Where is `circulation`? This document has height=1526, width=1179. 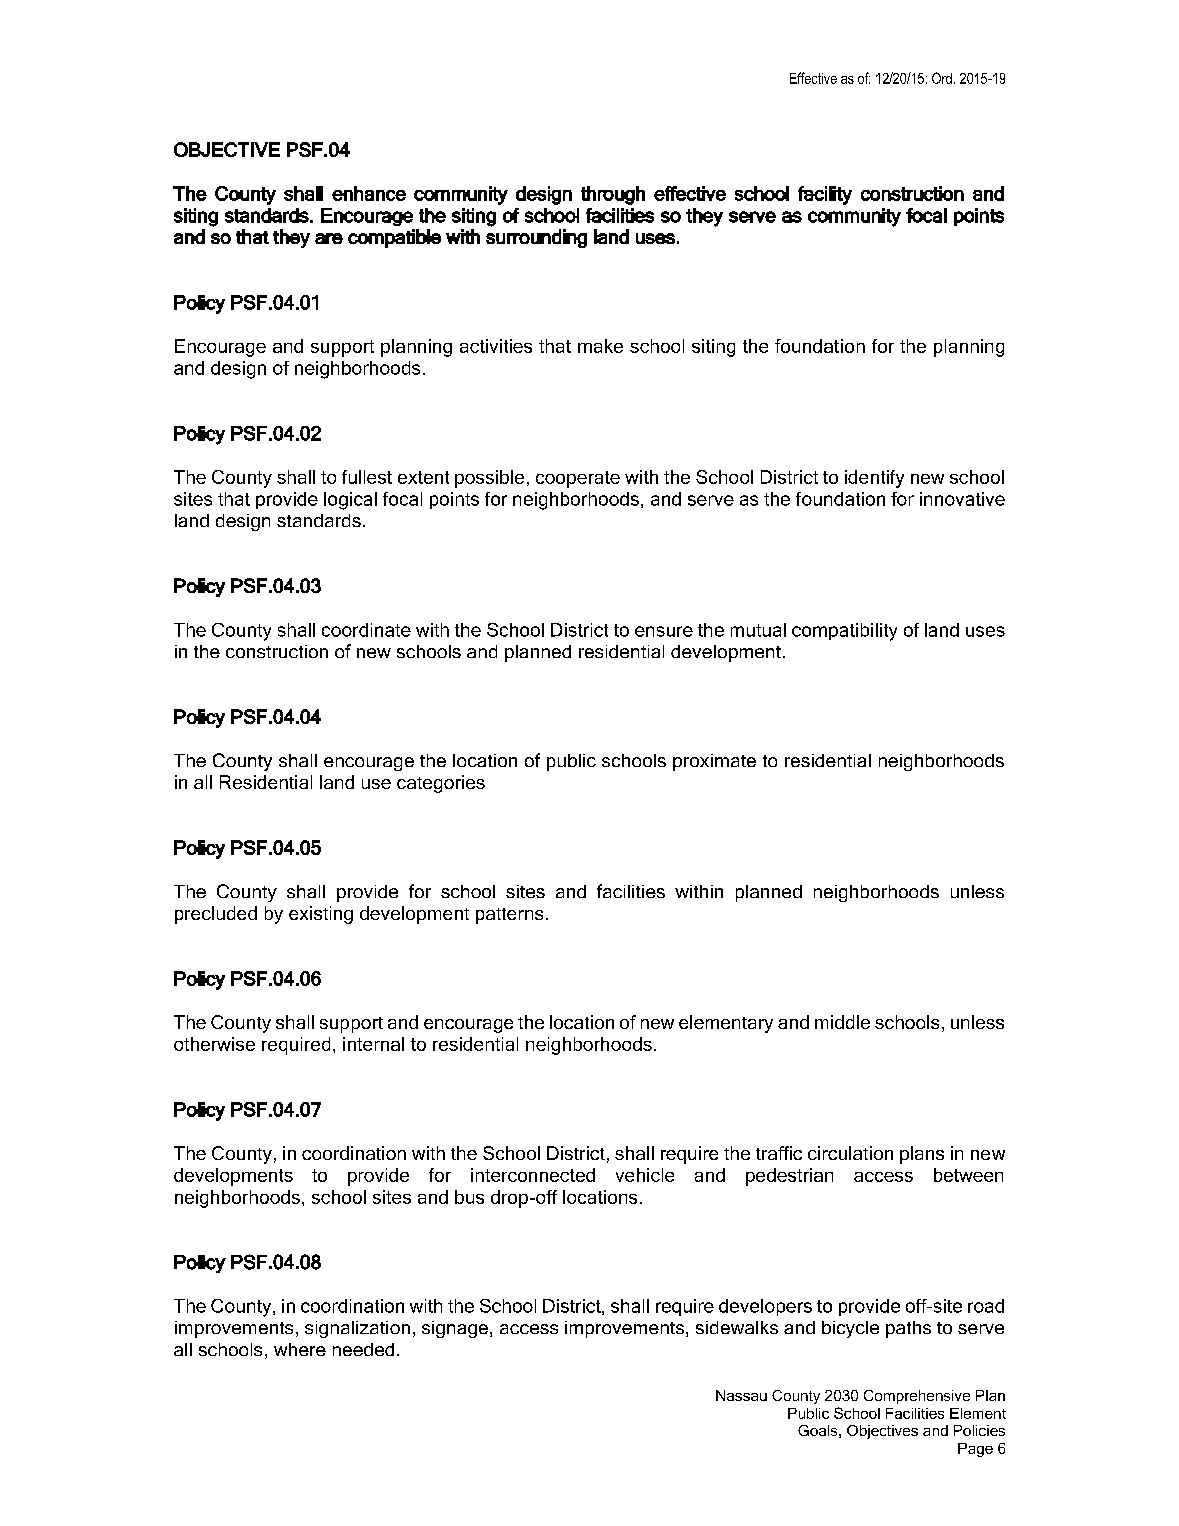
circulation is located at coordinates (850, 1153).
